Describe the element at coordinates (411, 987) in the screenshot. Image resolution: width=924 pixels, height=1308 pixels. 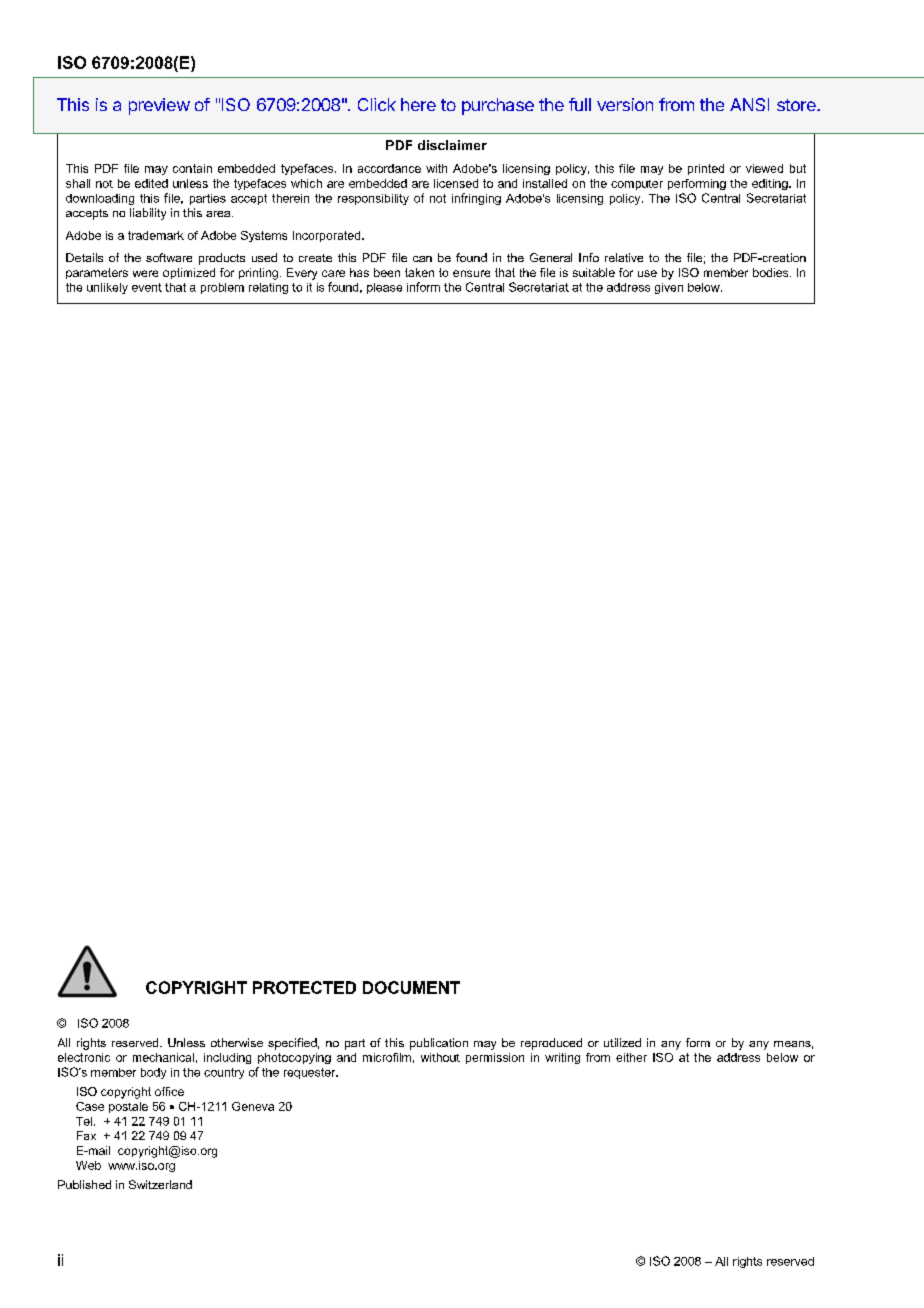
I see `DOCUMENT` at that location.
